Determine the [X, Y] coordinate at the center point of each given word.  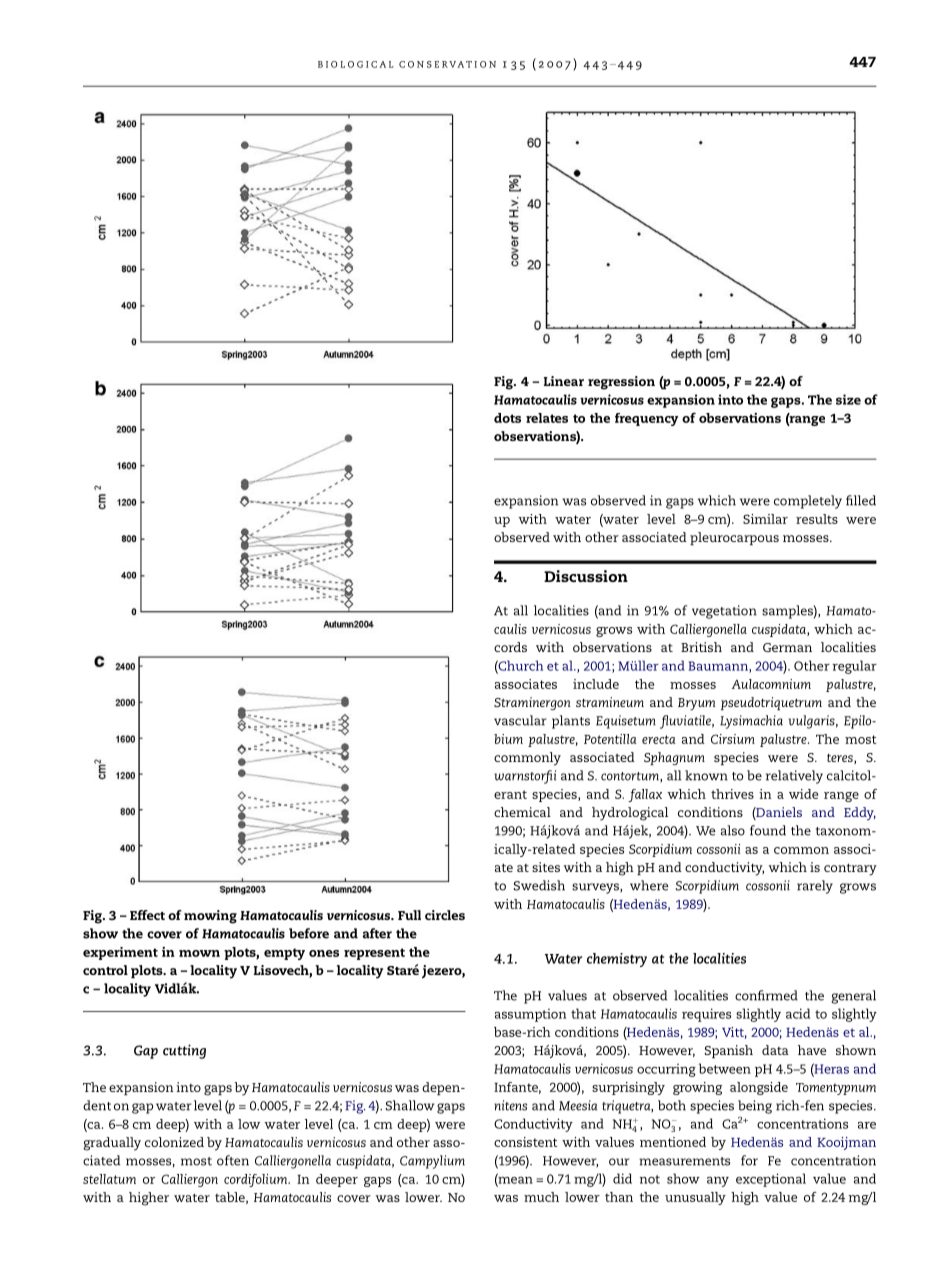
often [233, 1160]
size [848, 399]
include [596, 684]
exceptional [771, 1180]
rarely [815, 887]
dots [507, 418]
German [787, 647]
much [541, 1197]
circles [445, 915]
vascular [520, 720]
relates [547, 418]
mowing [210, 917]
